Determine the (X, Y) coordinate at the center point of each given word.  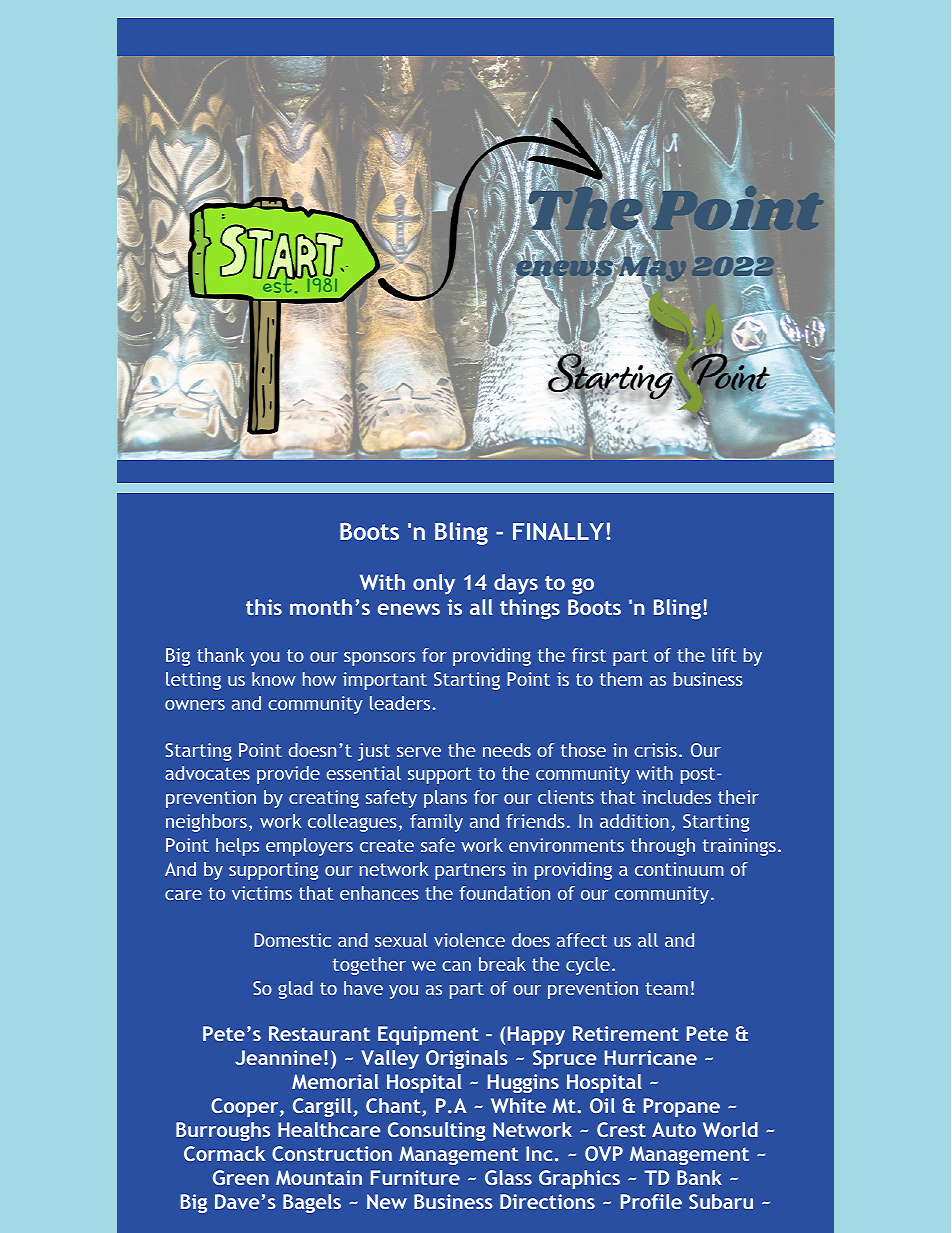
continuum (679, 869)
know (274, 679)
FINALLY (558, 531)
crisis (655, 750)
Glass (508, 1177)
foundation (504, 893)
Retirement (626, 1033)
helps (237, 847)
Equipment (428, 1035)
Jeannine (278, 1057)
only (434, 584)
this (264, 607)
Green (241, 1177)
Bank (699, 1177)
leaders (400, 703)
